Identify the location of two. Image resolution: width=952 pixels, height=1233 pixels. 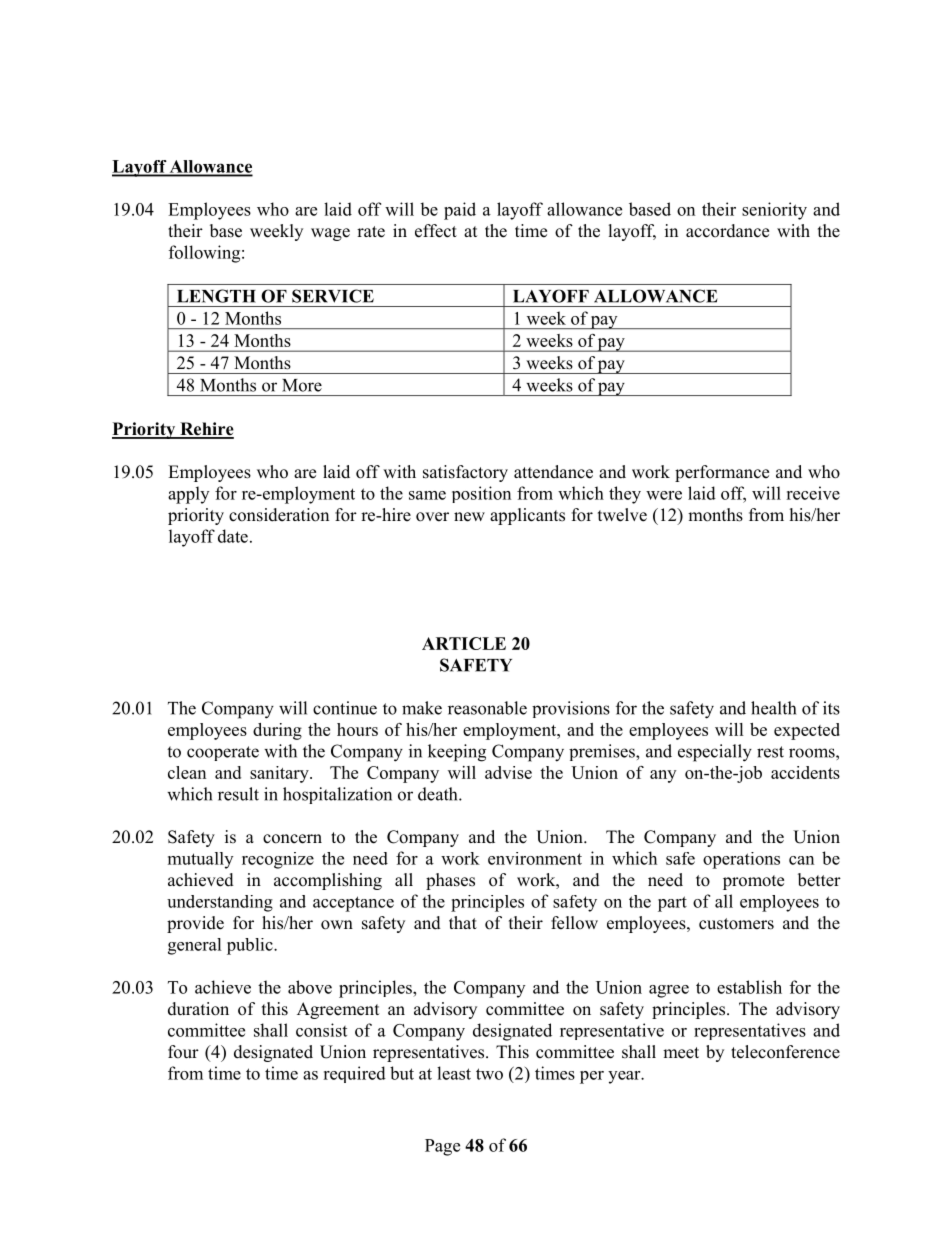
(489, 1074).
